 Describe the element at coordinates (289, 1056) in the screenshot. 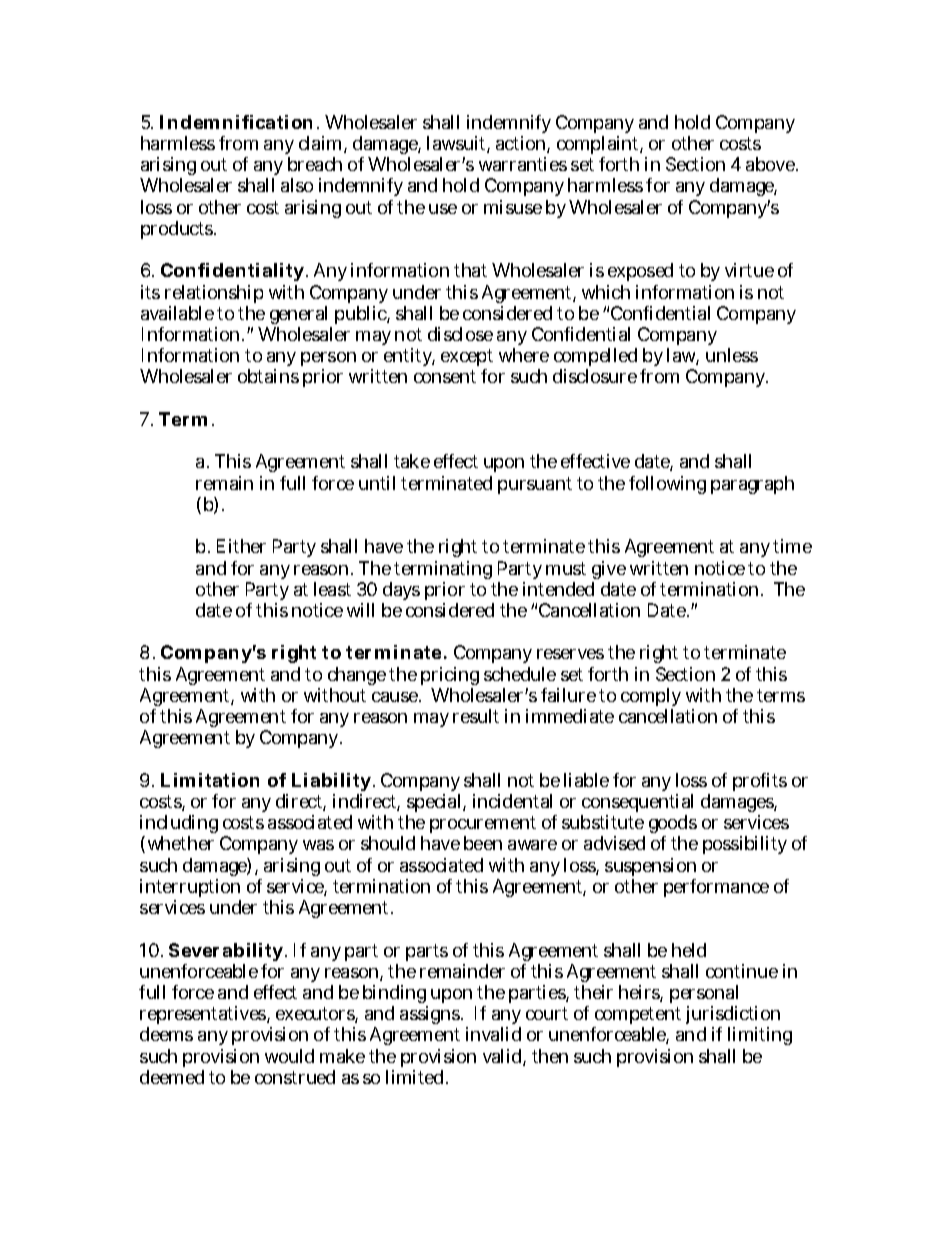

I see `would` at that location.
